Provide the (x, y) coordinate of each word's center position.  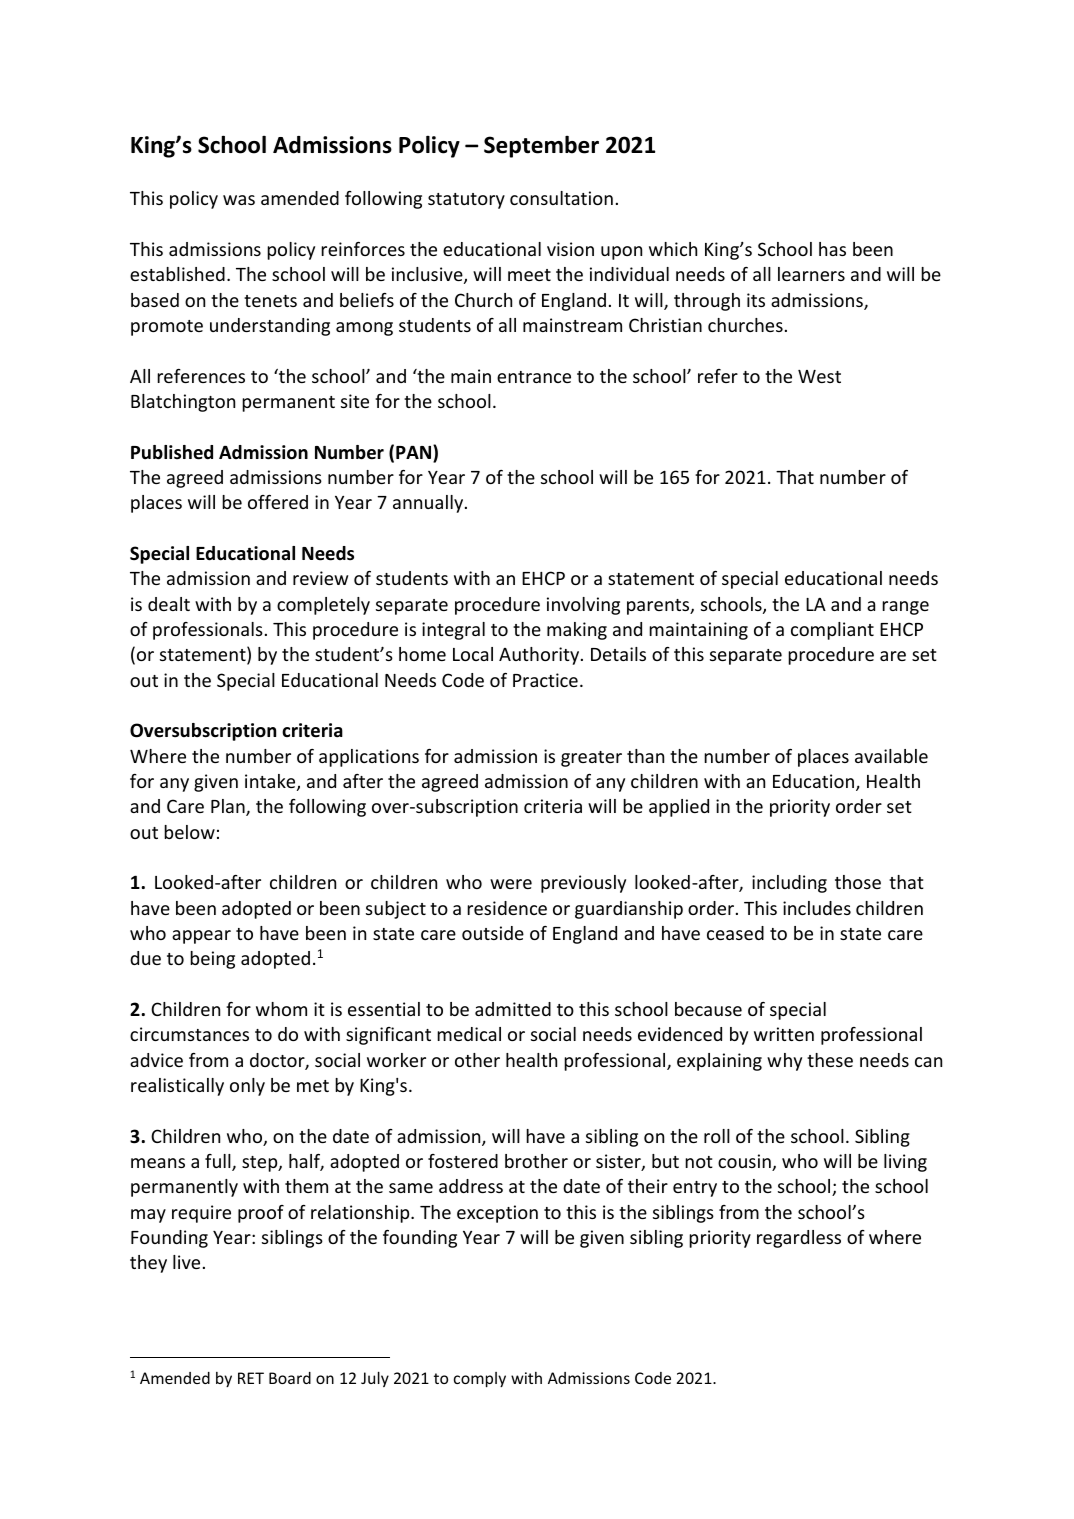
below (189, 832)
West (819, 376)
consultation (561, 198)
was (239, 200)
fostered (463, 1161)
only (247, 1087)
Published (172, 452)
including (789, 884)
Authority (540, 656)
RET (251, 1378)
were (511, 884)
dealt (169, 604)
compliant (832, 631)
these (830, 1060)
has (832, 249)
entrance (534, 377)
